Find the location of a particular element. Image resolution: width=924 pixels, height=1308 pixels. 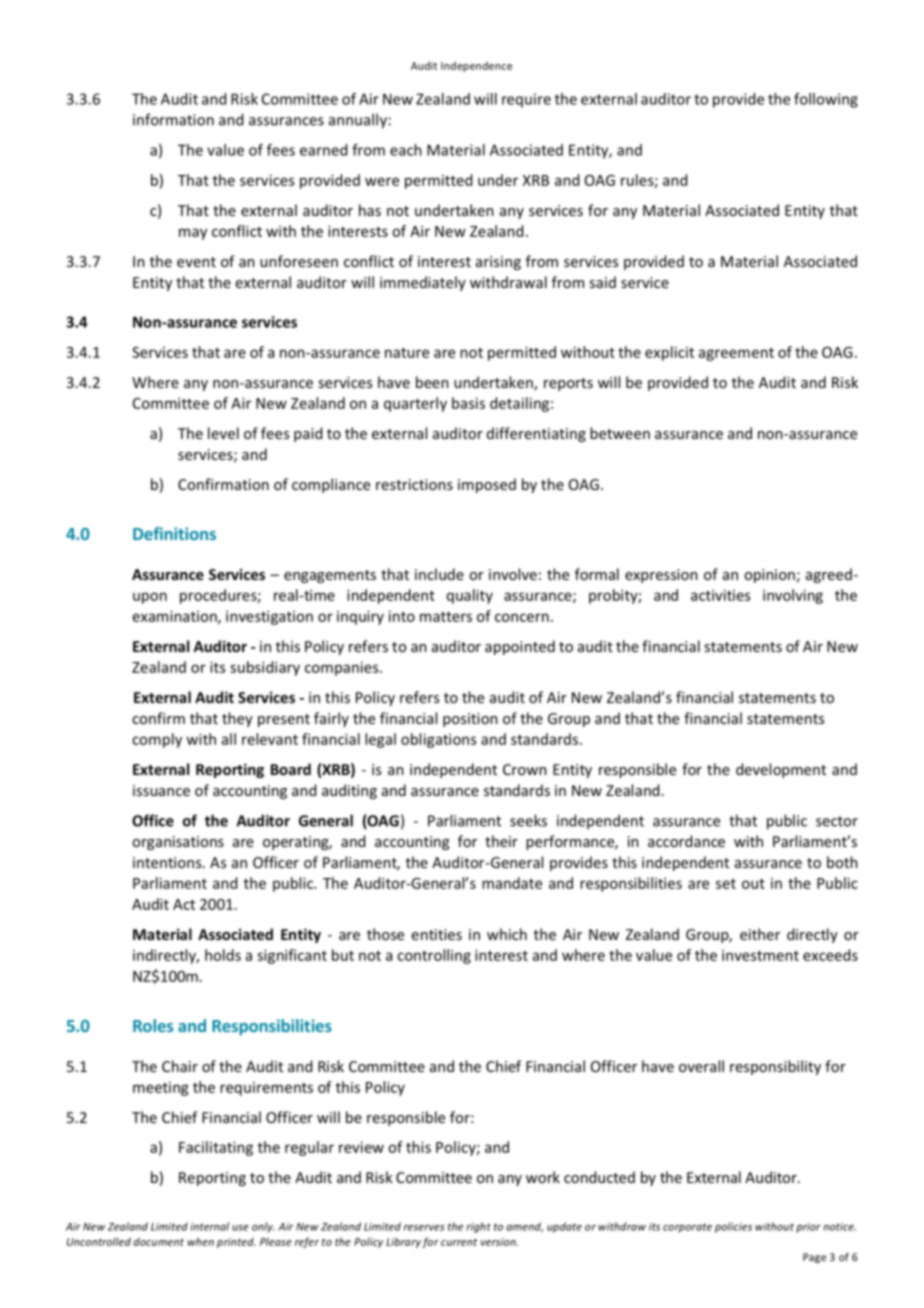

information is located at coordinates (173, 119).
